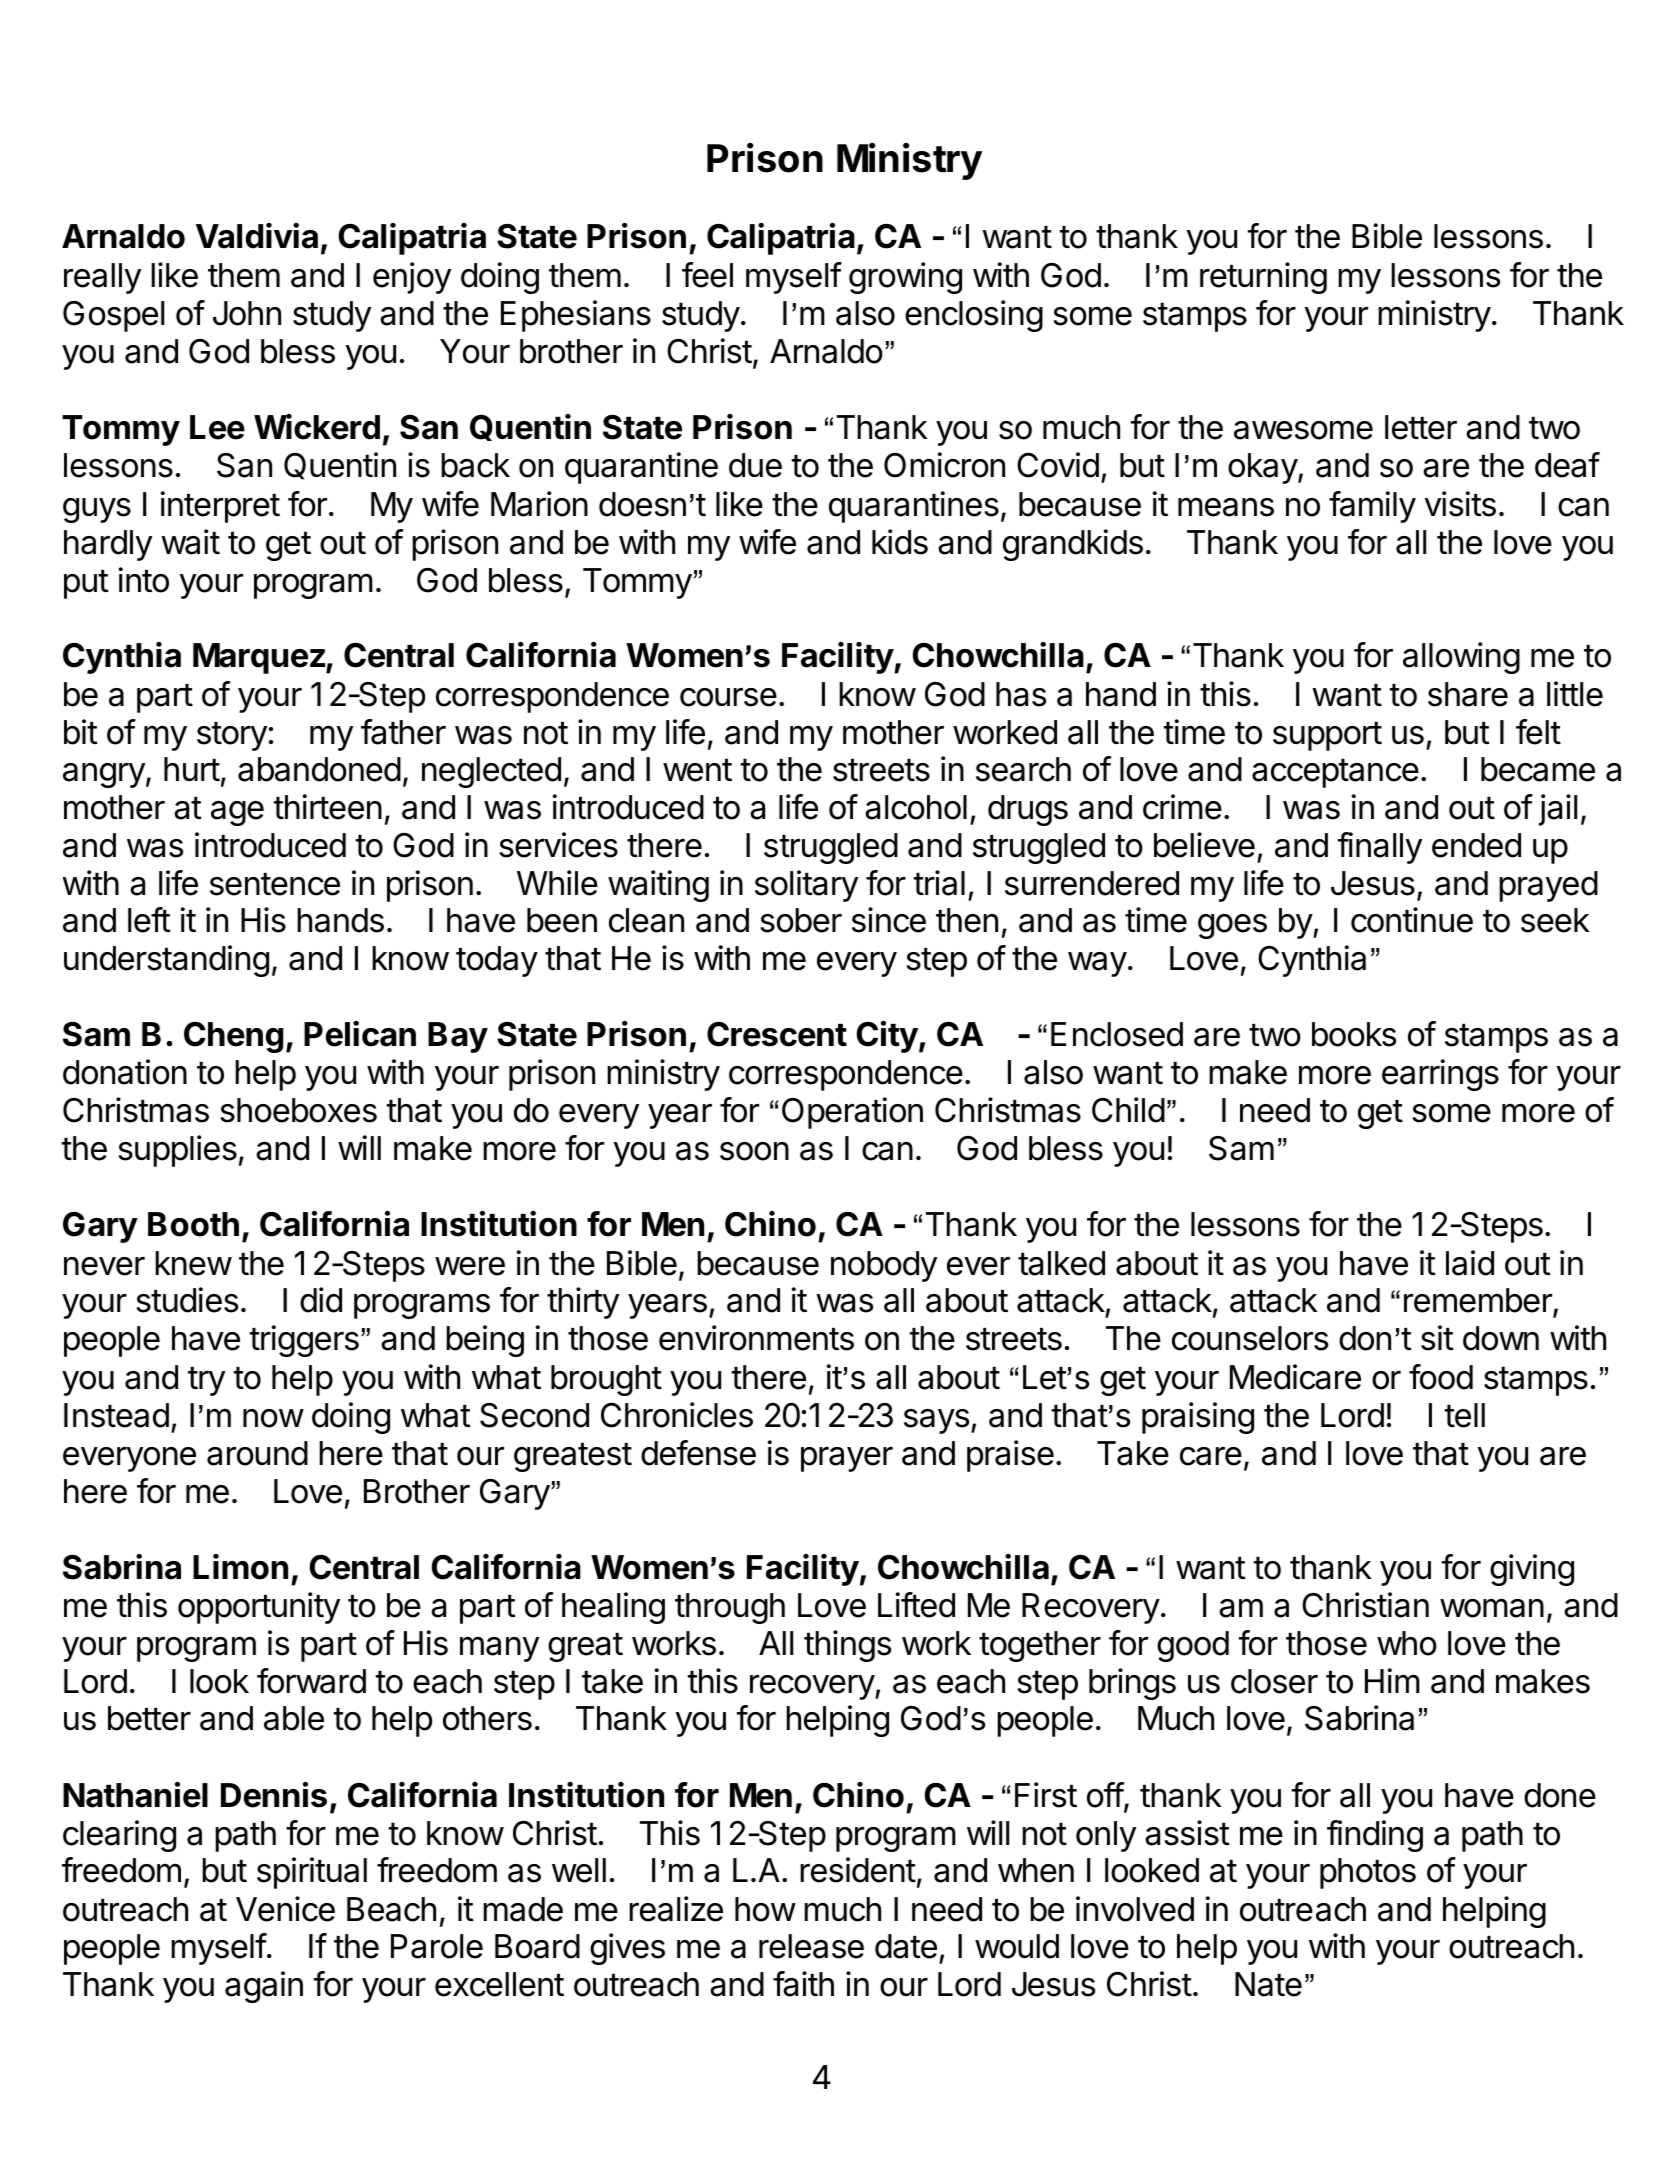 Image resolution: width=1675 pixels, height=2167 pixels. Describe the element at coordinates (298, 1110) in the screenshot. I see `shoeboxes` at that location.
